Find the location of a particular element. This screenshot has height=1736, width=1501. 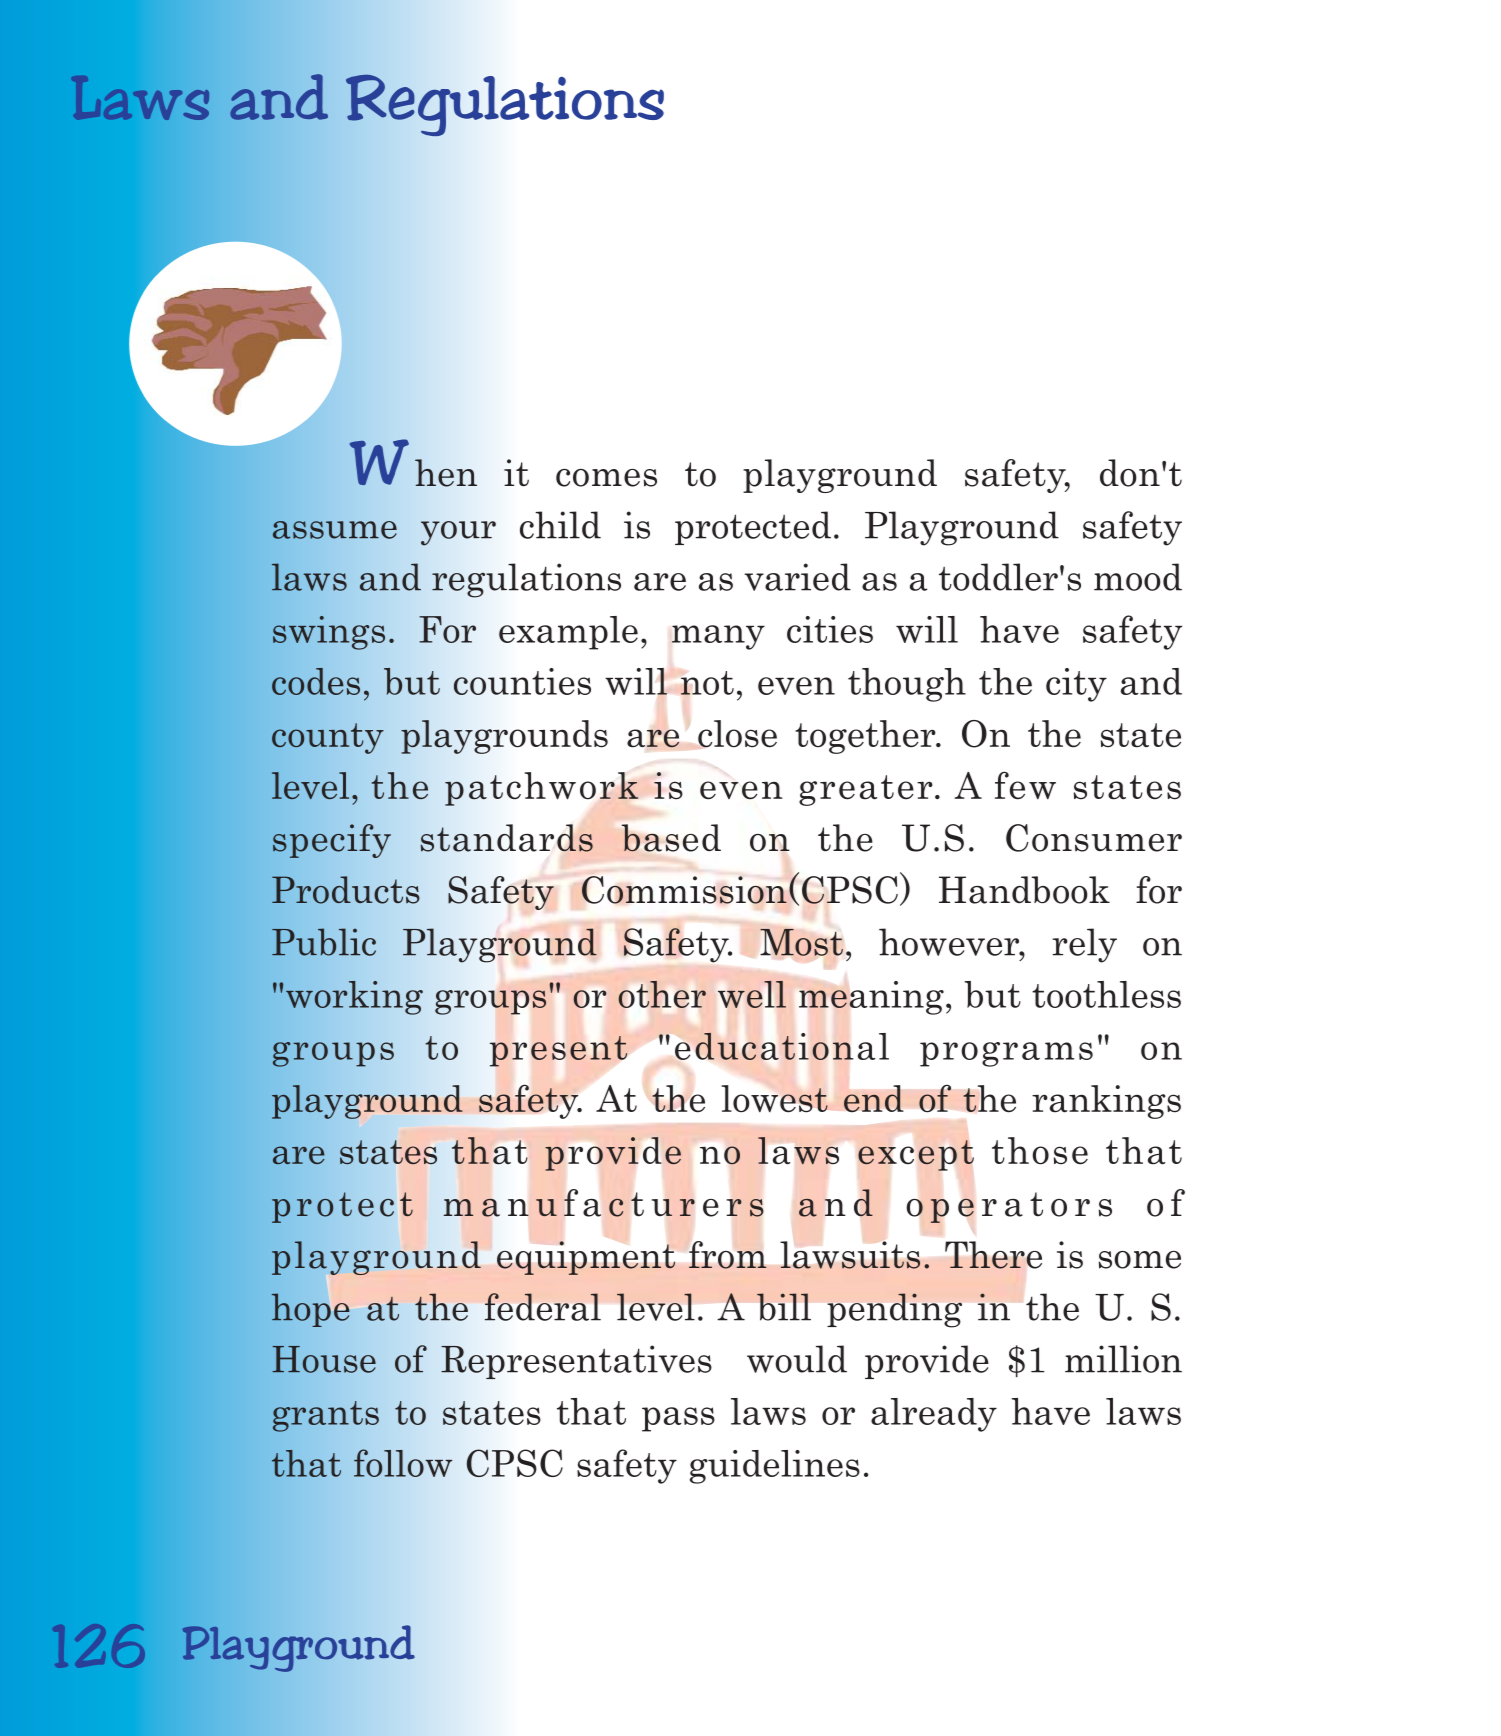

well is located at coordinates (752, 994).
